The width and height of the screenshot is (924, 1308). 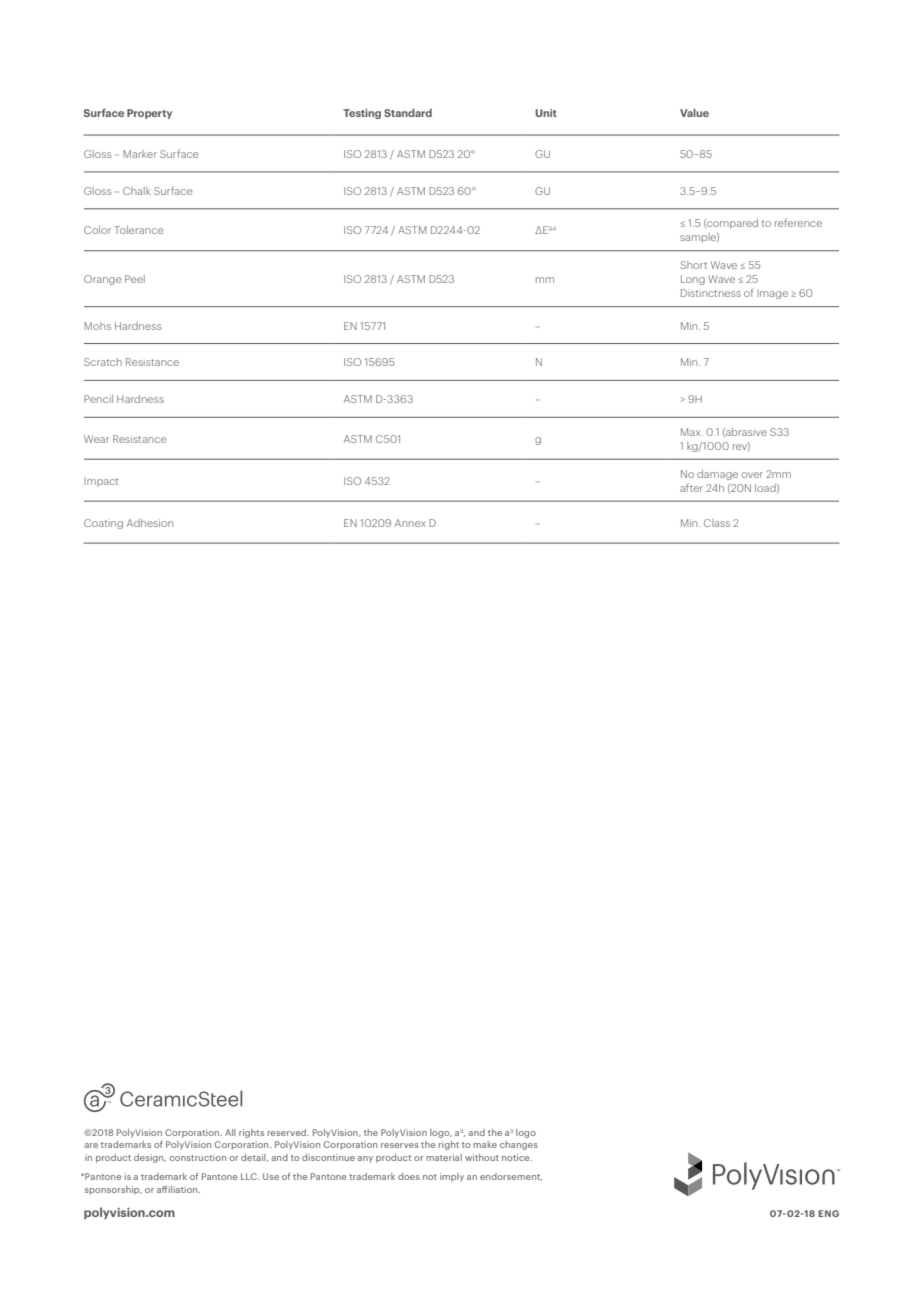 I want to click on Marker, so click(x=140, y=154).
